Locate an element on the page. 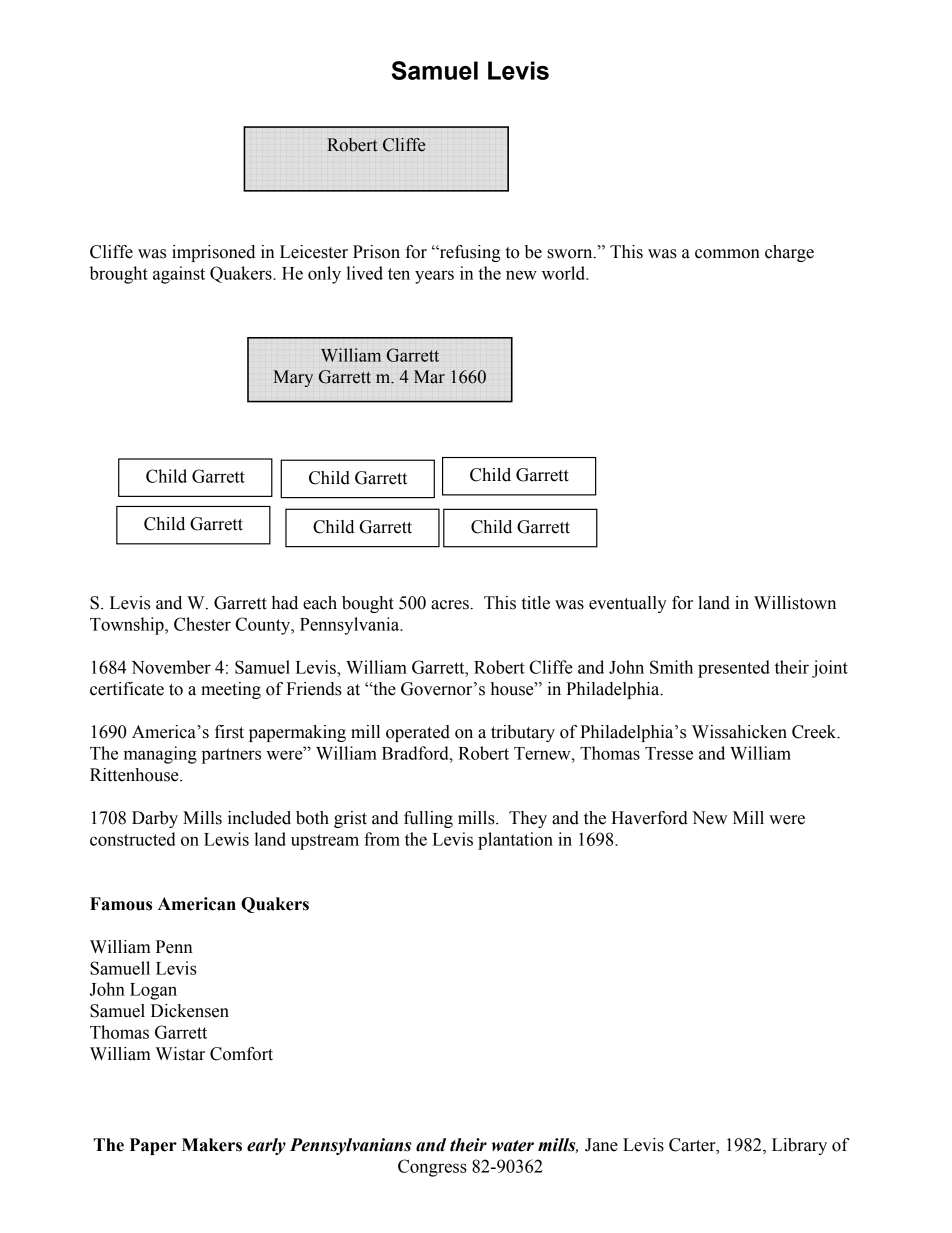  Makers is located at coordinates (212, 1145).
